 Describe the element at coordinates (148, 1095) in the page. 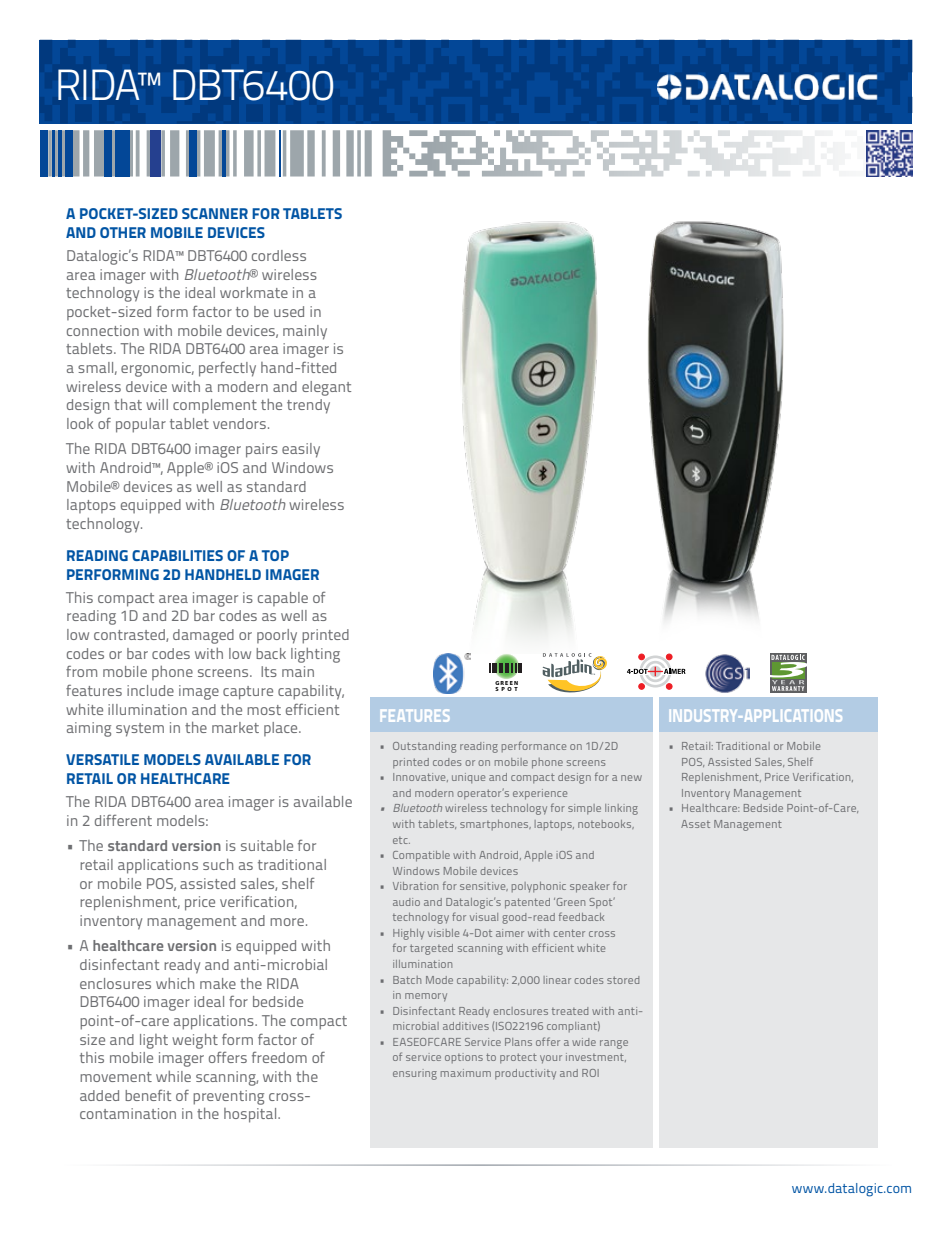

I see `benefit` at that location.
